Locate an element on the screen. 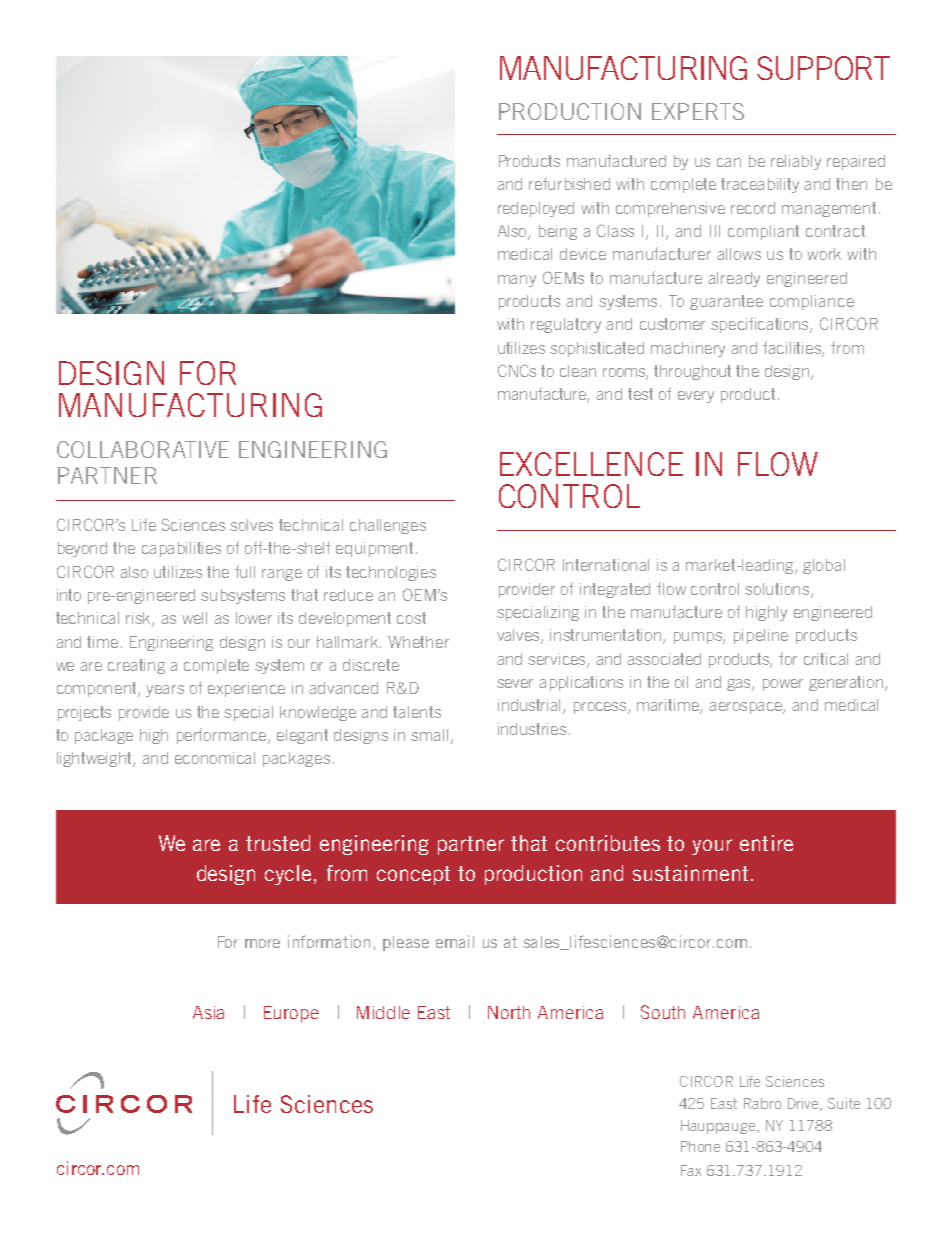  North is located at coordinates (509, 1012).
